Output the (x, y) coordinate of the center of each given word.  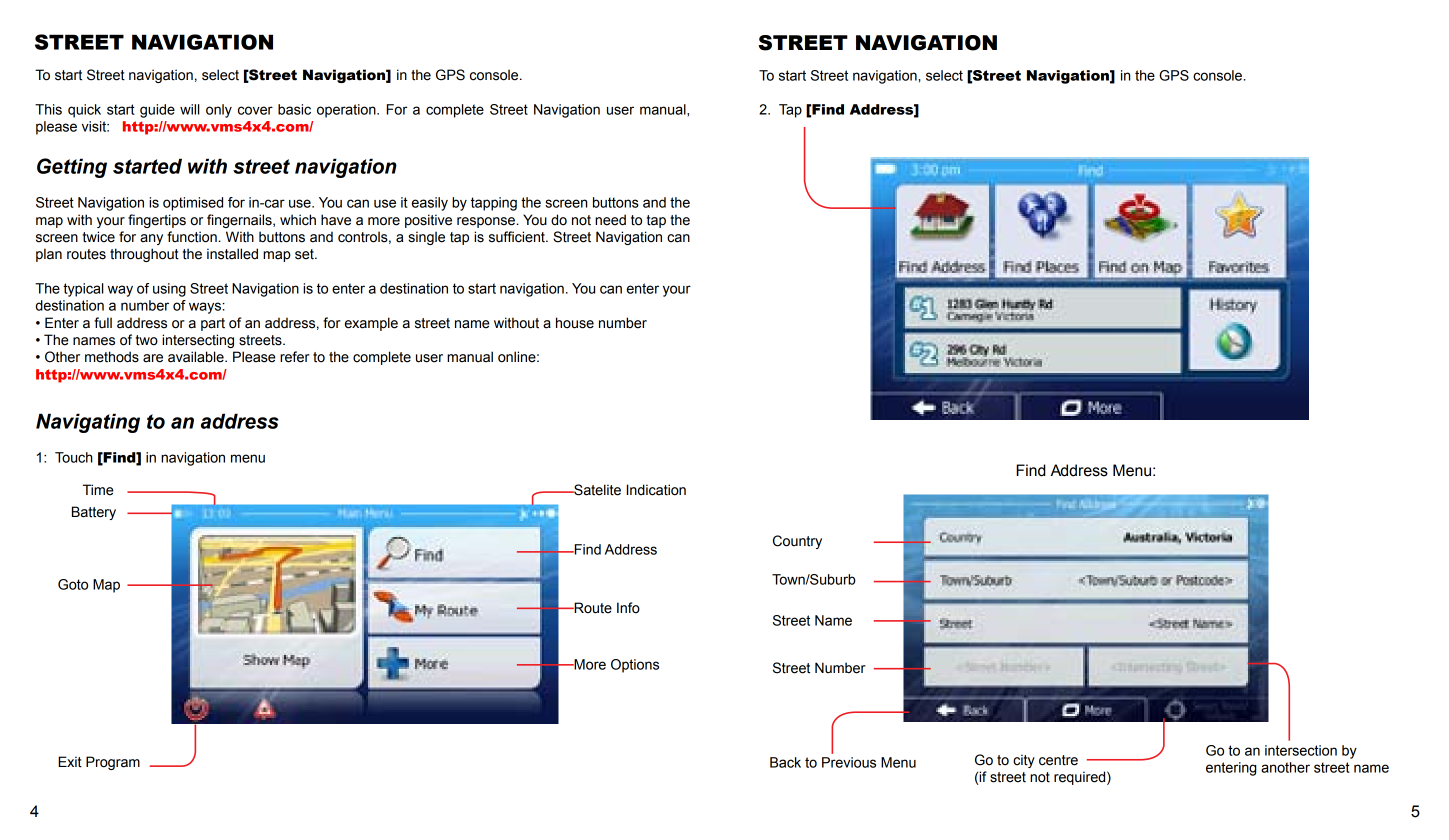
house (575, 323)
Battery (94, 513)
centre (1058, 760)
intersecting (198, 341)
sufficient (518, 237)
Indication (656, 490)
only (219, 111)
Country (797, 542)
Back (785, 762)
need (610, 220)
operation (347, 111)
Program (113, 763)
